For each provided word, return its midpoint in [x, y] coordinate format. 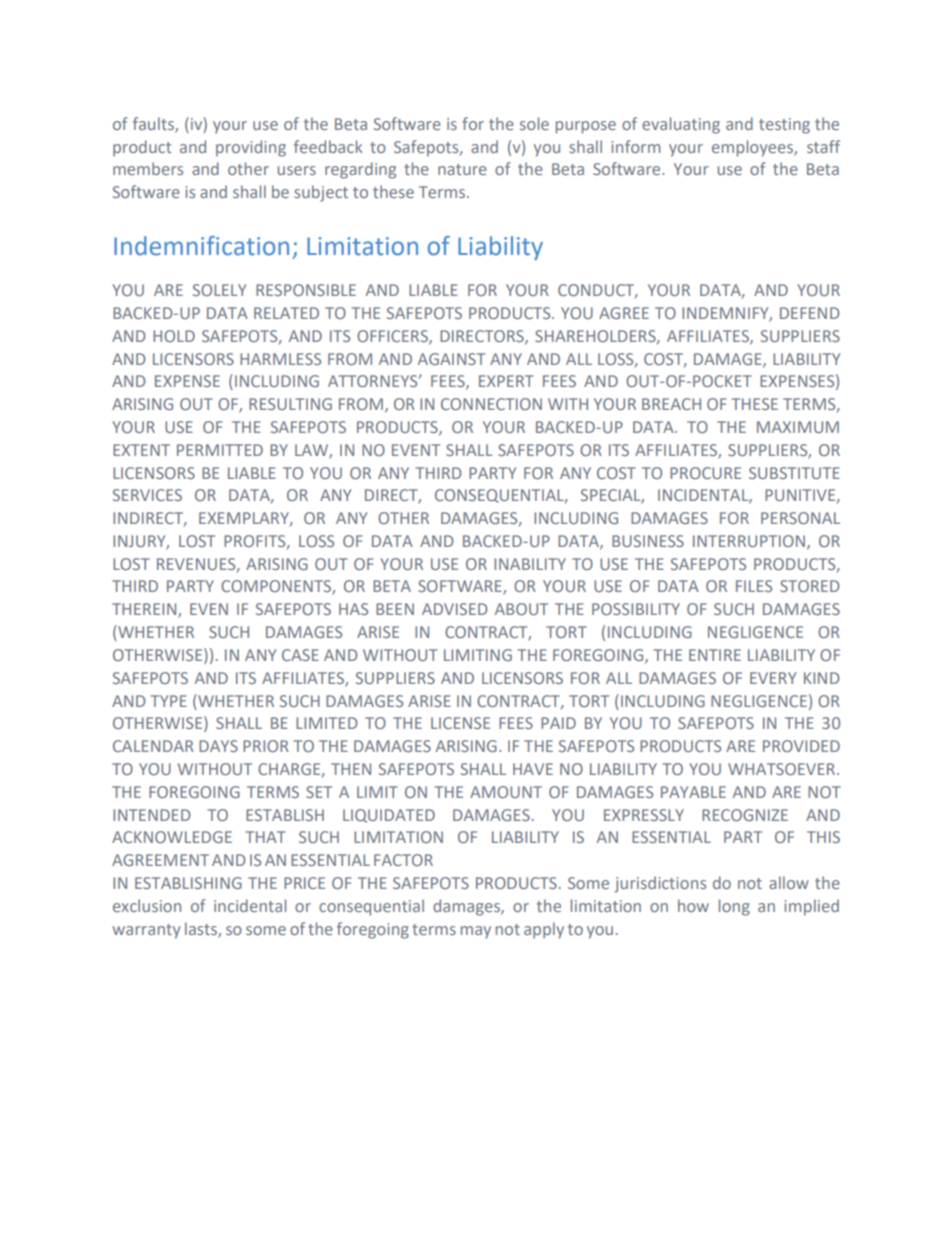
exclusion [147, 905]
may [476, 932]
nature [462, 169]
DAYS [218, 746]
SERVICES [147, 495]
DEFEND [809, 313]
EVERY [773, 678]
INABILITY [530, 564]
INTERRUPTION [749, 541]
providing [251, 148]
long [734, 907]
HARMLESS [280, 359]
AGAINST [451, 359]
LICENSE [460, 723]
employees [753, 148]
